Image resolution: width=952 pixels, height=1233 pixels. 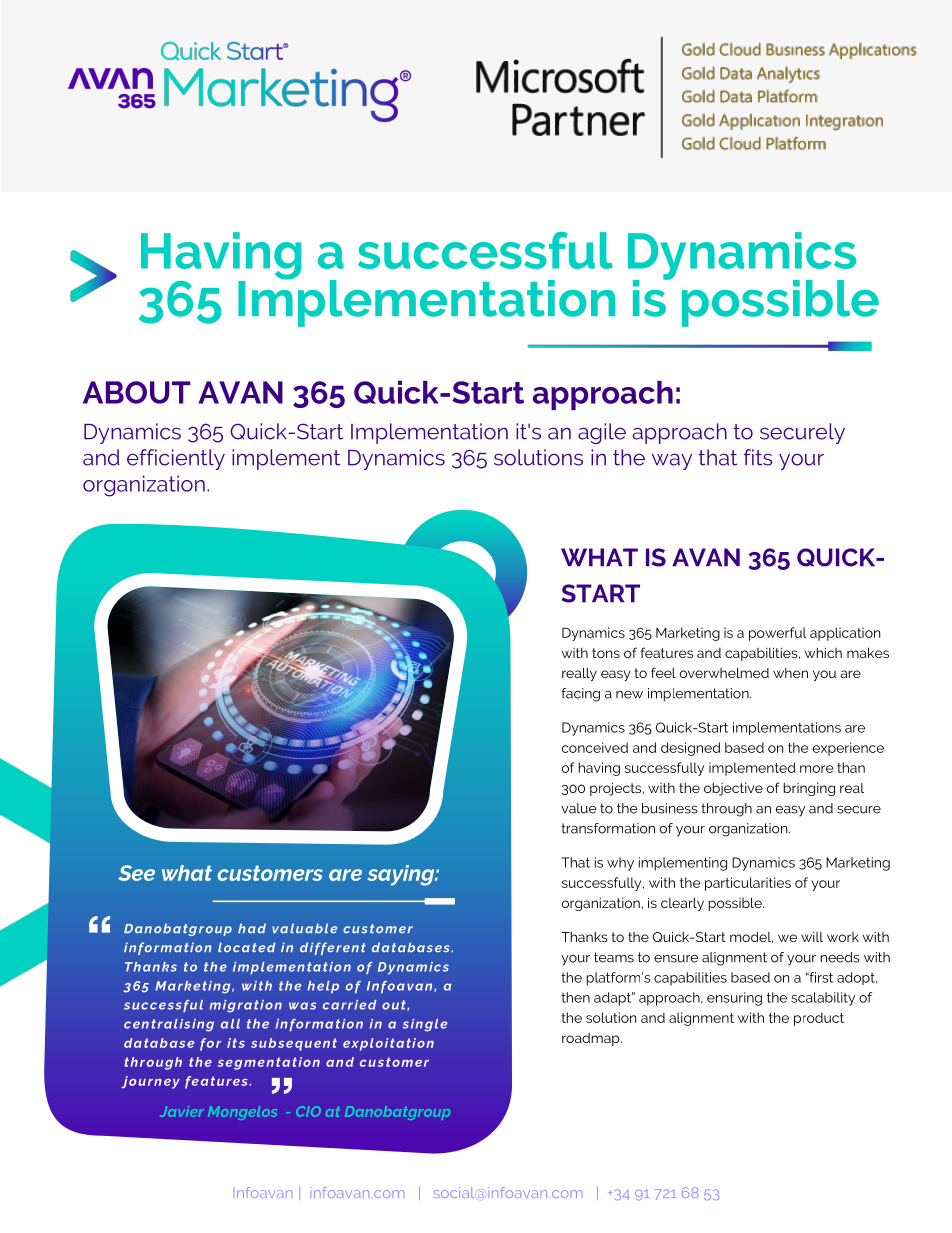 I want to click on ABOUT, so click(x=137, y=392).
